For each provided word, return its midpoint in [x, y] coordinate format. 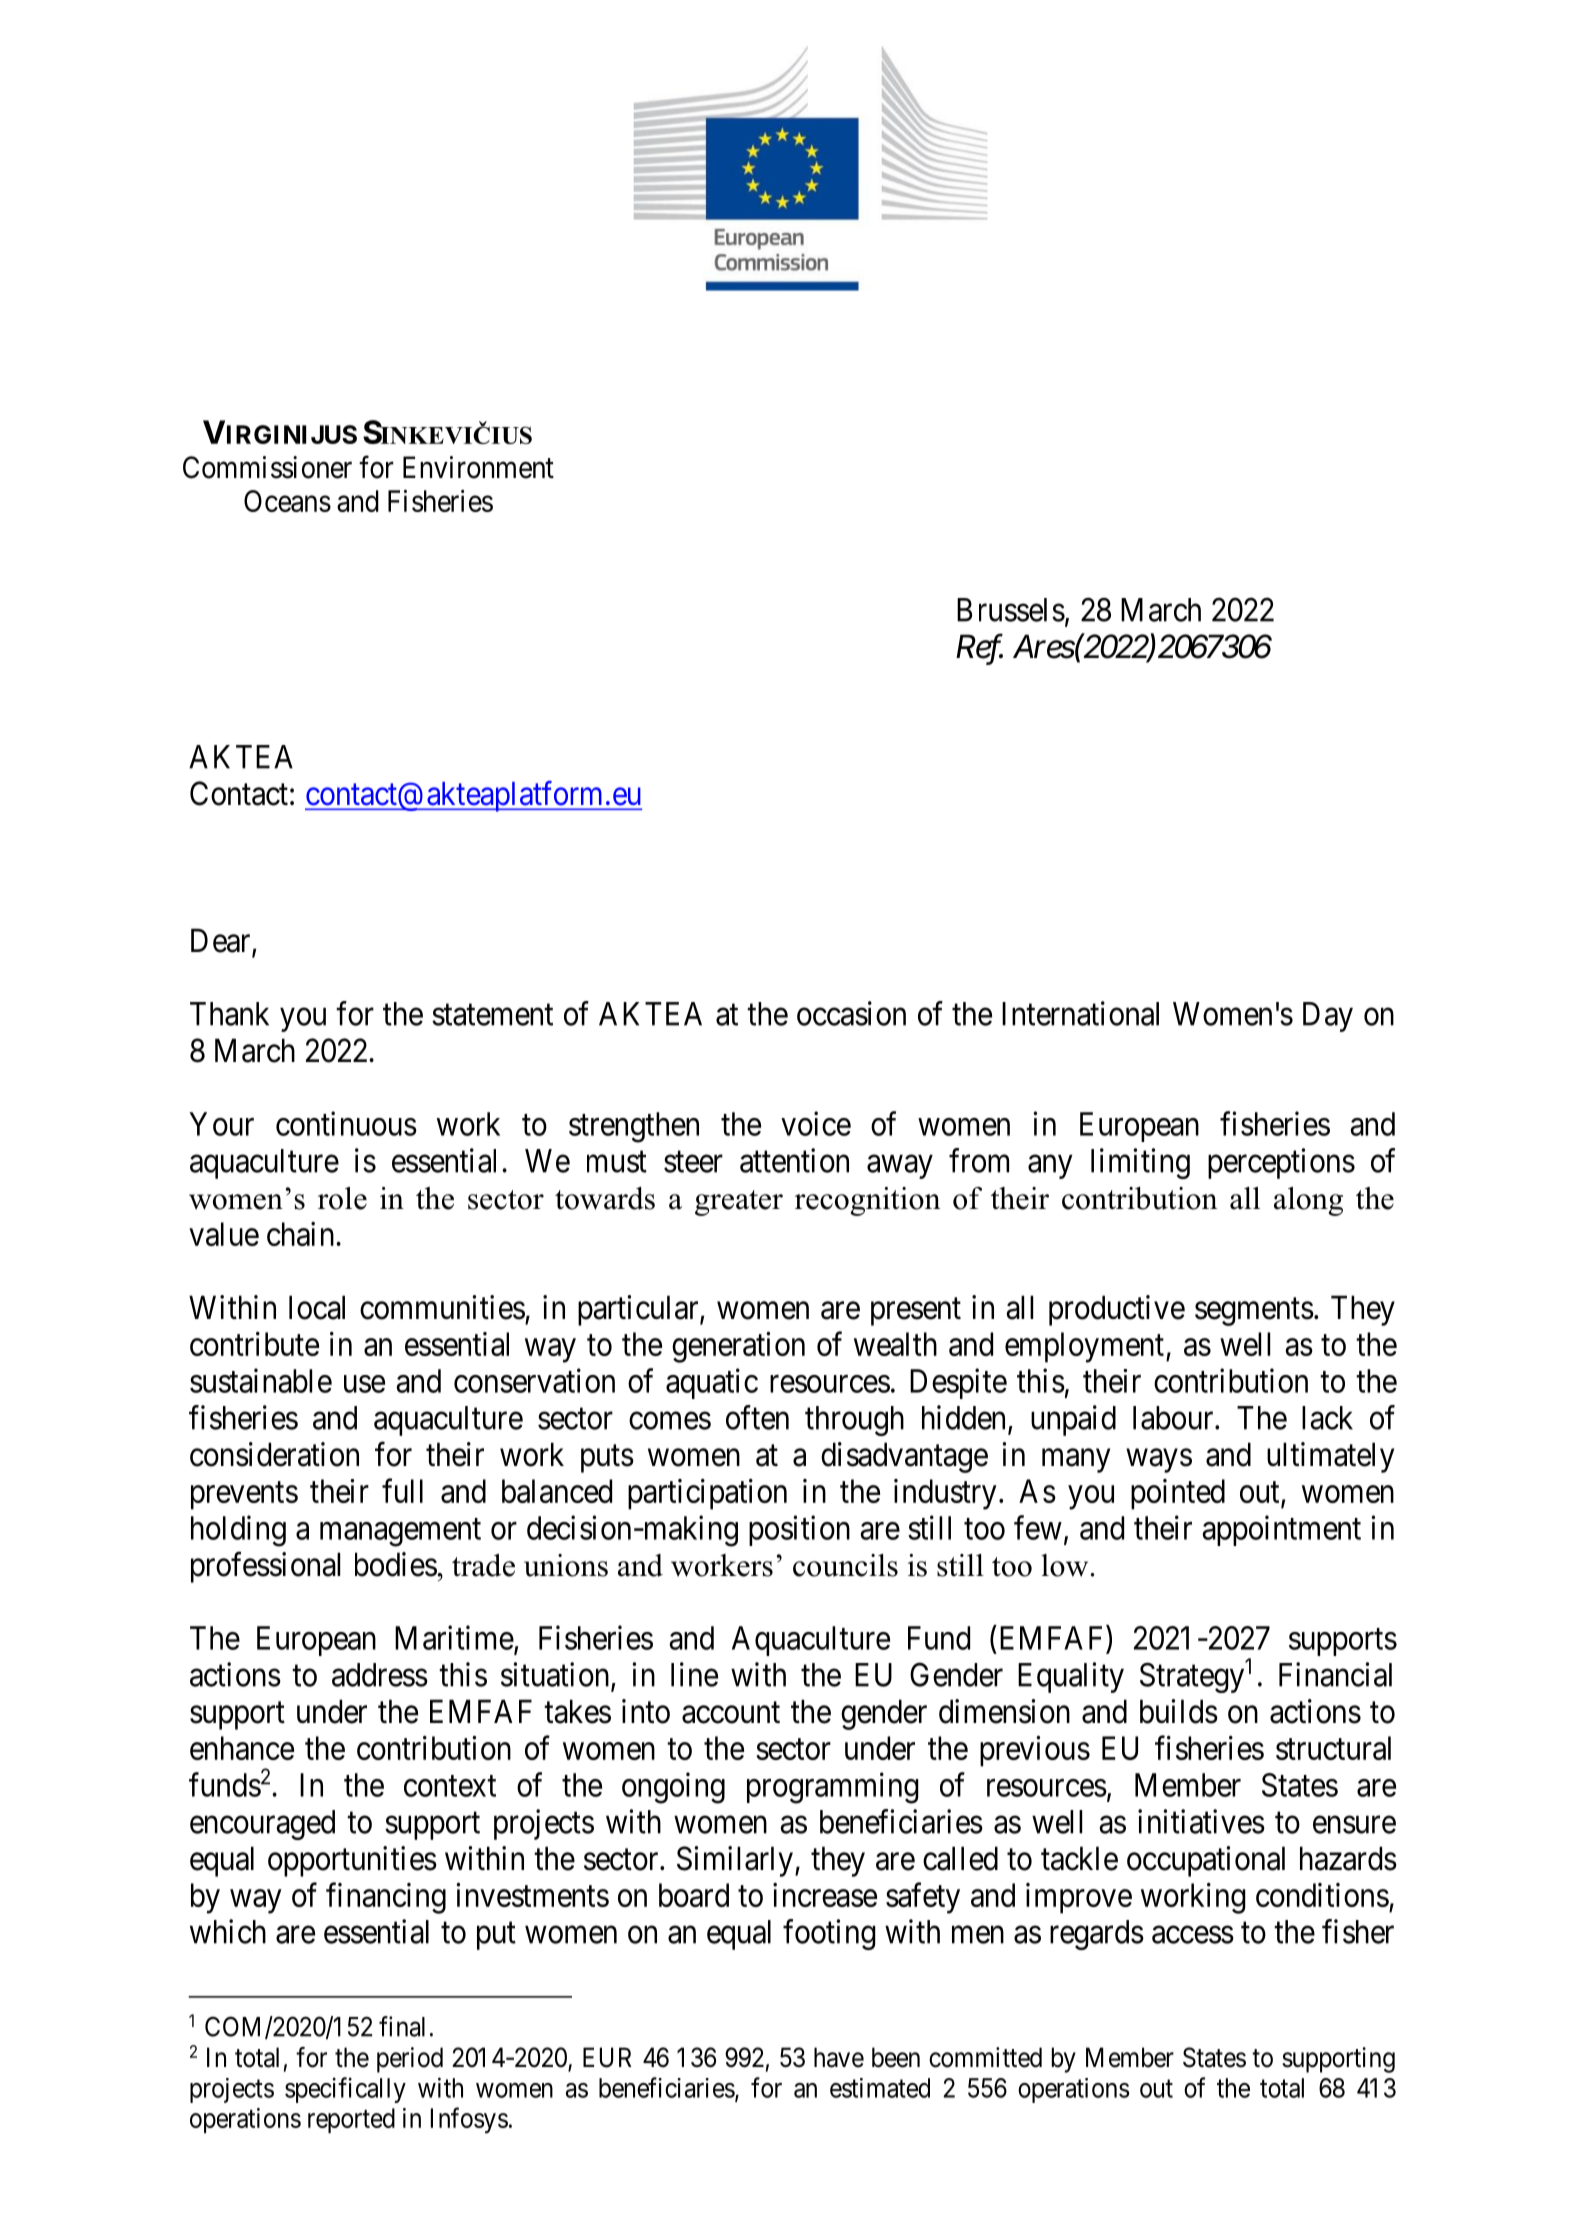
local [317, 1307]
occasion [851, 1013]
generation [738, 1347]
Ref [979, 649]
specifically [345, 2090]
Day [1328, 1017]
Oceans [287, 501]
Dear [222, 941]
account [731, 1713]
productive [1117, 1310]
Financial [1335, 1674]
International [1080, 1013]
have [839, 2057]
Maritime [454, 1637]
